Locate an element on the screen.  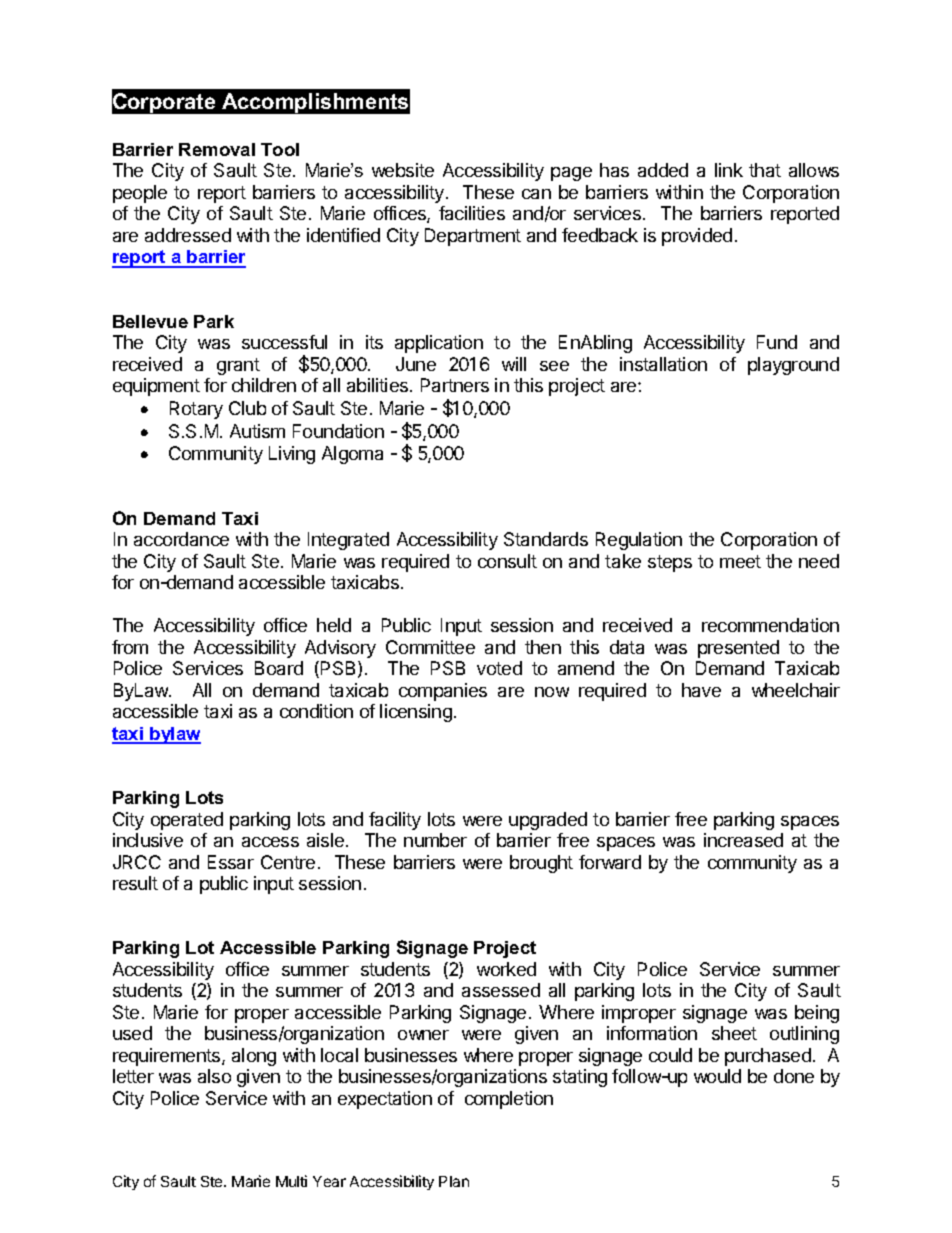
result is located at coordinates (135, 883).
